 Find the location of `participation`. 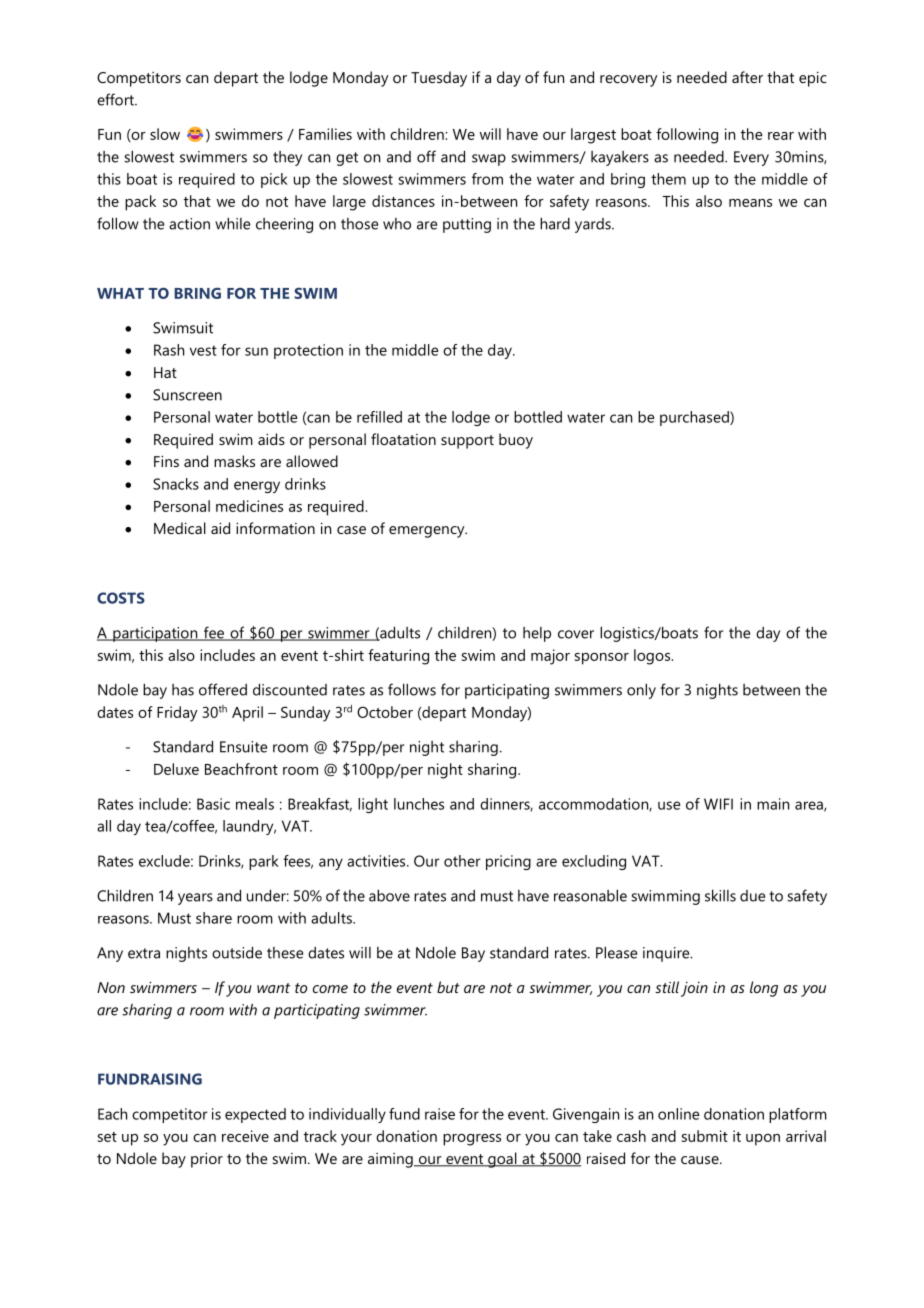

participation is located at coordinates (155, 634).
